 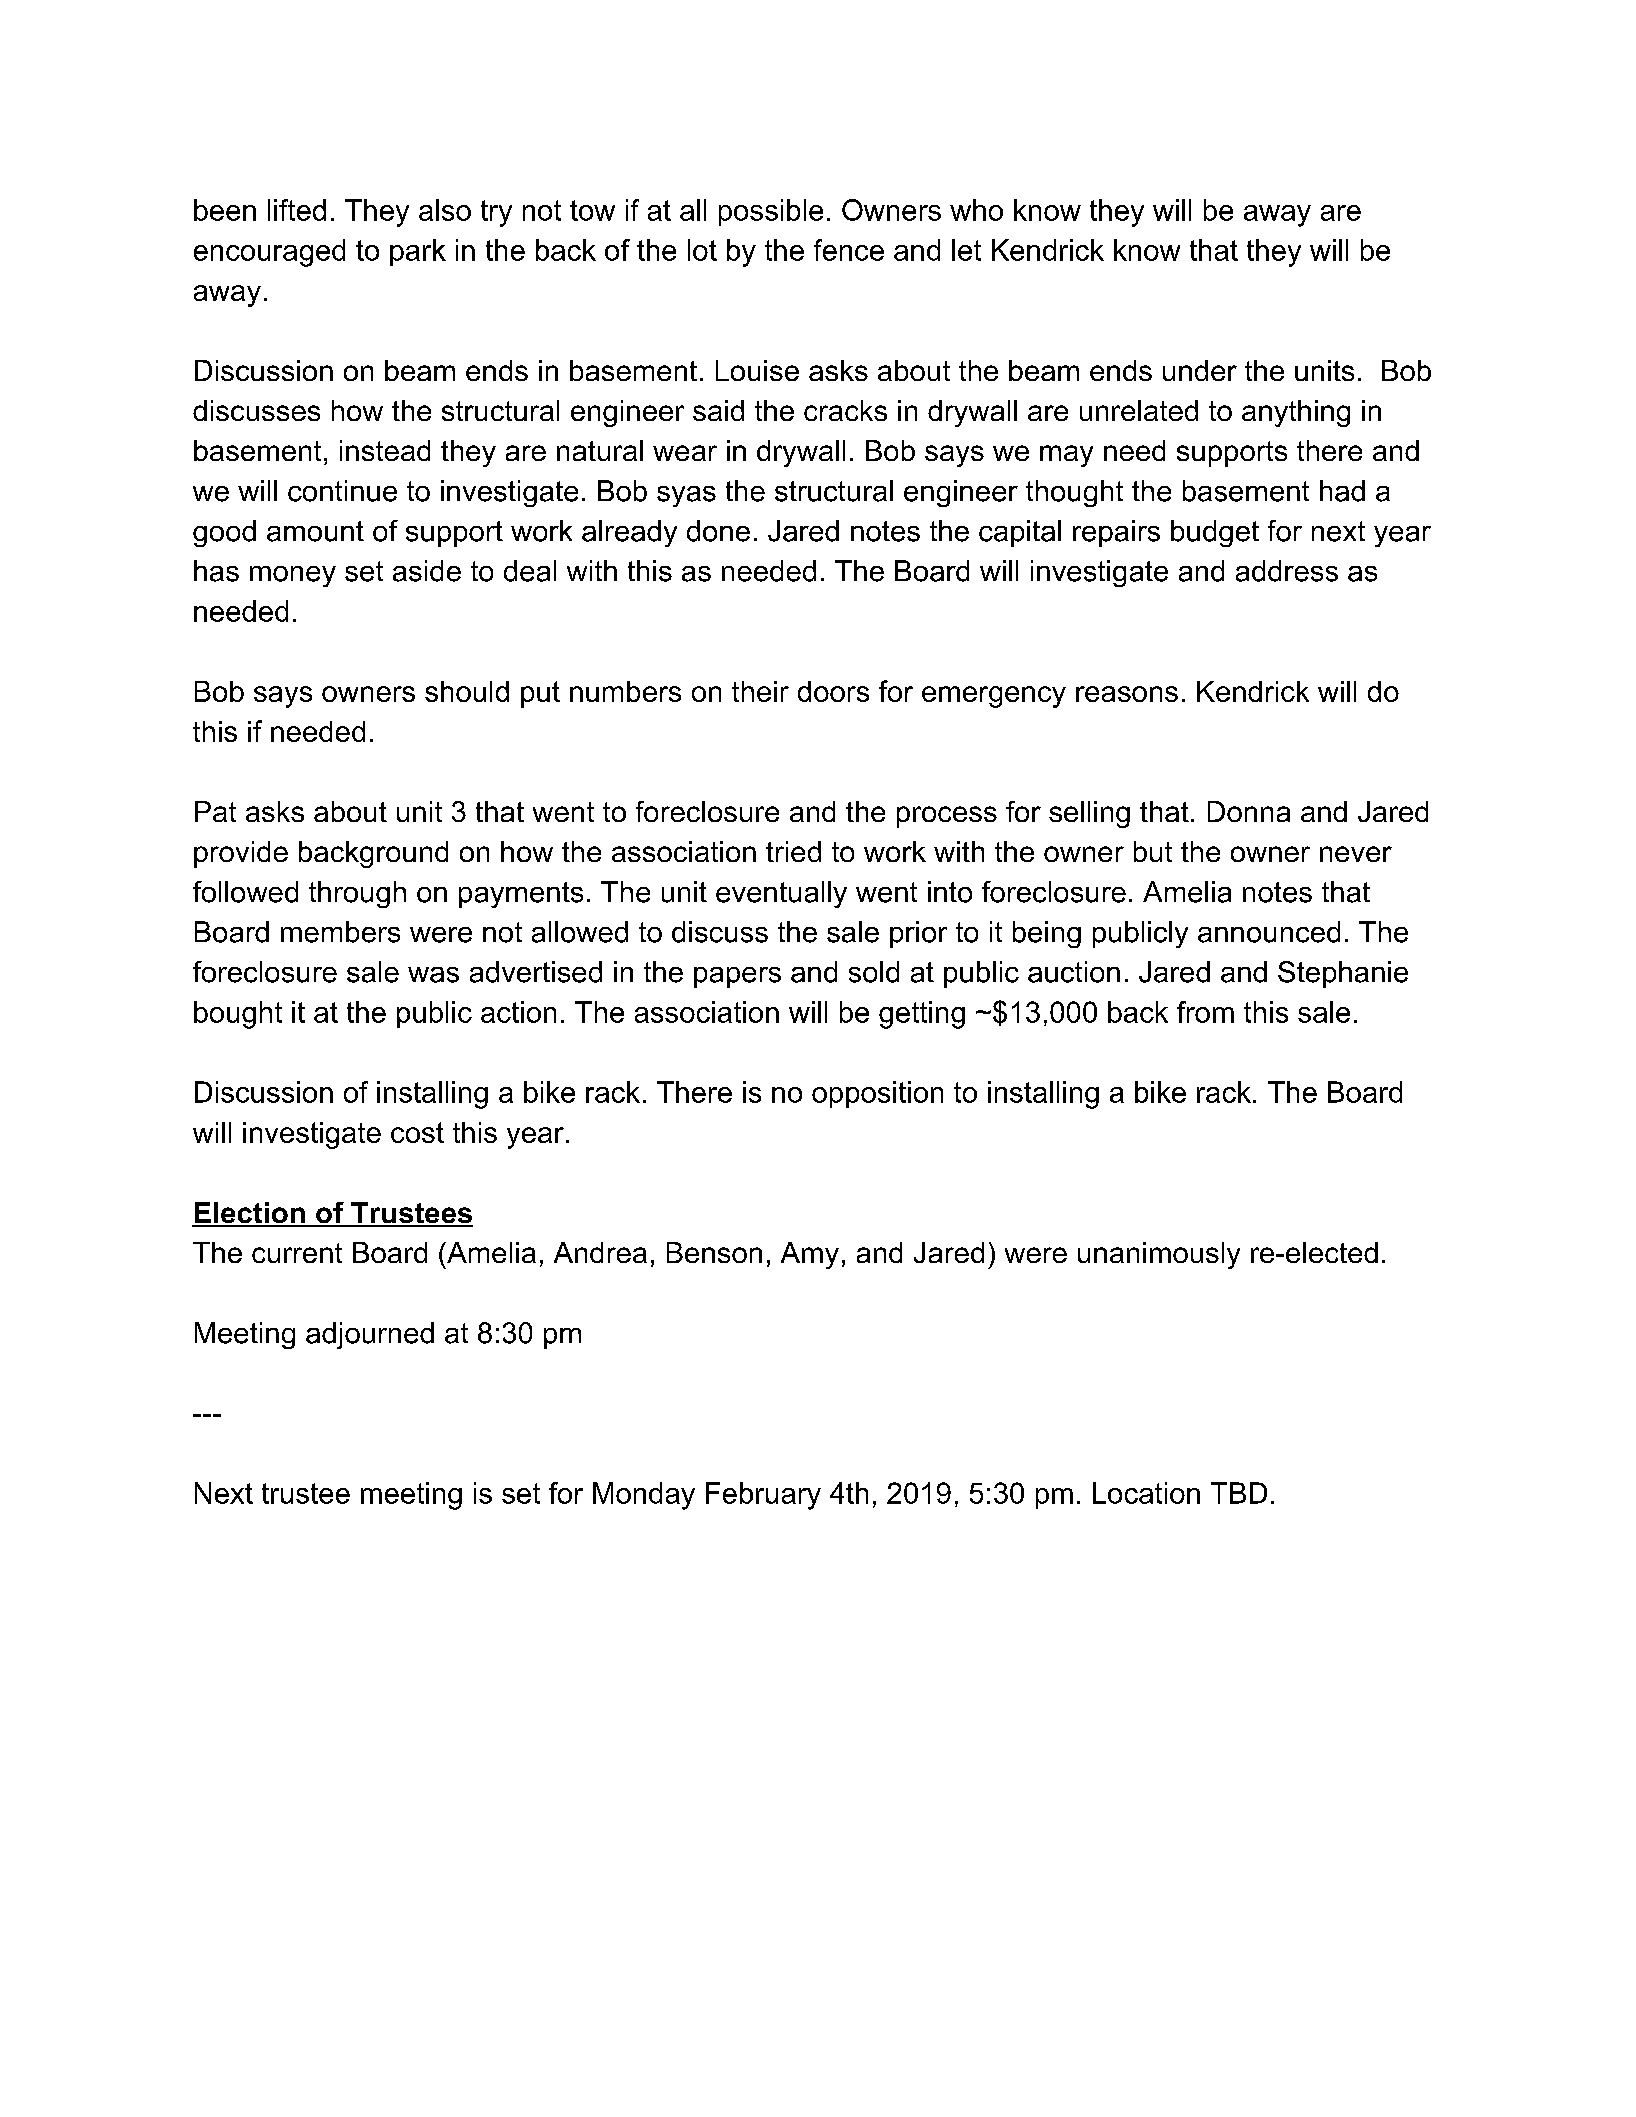 I want to click on fence, so click(x=849, y=250).
